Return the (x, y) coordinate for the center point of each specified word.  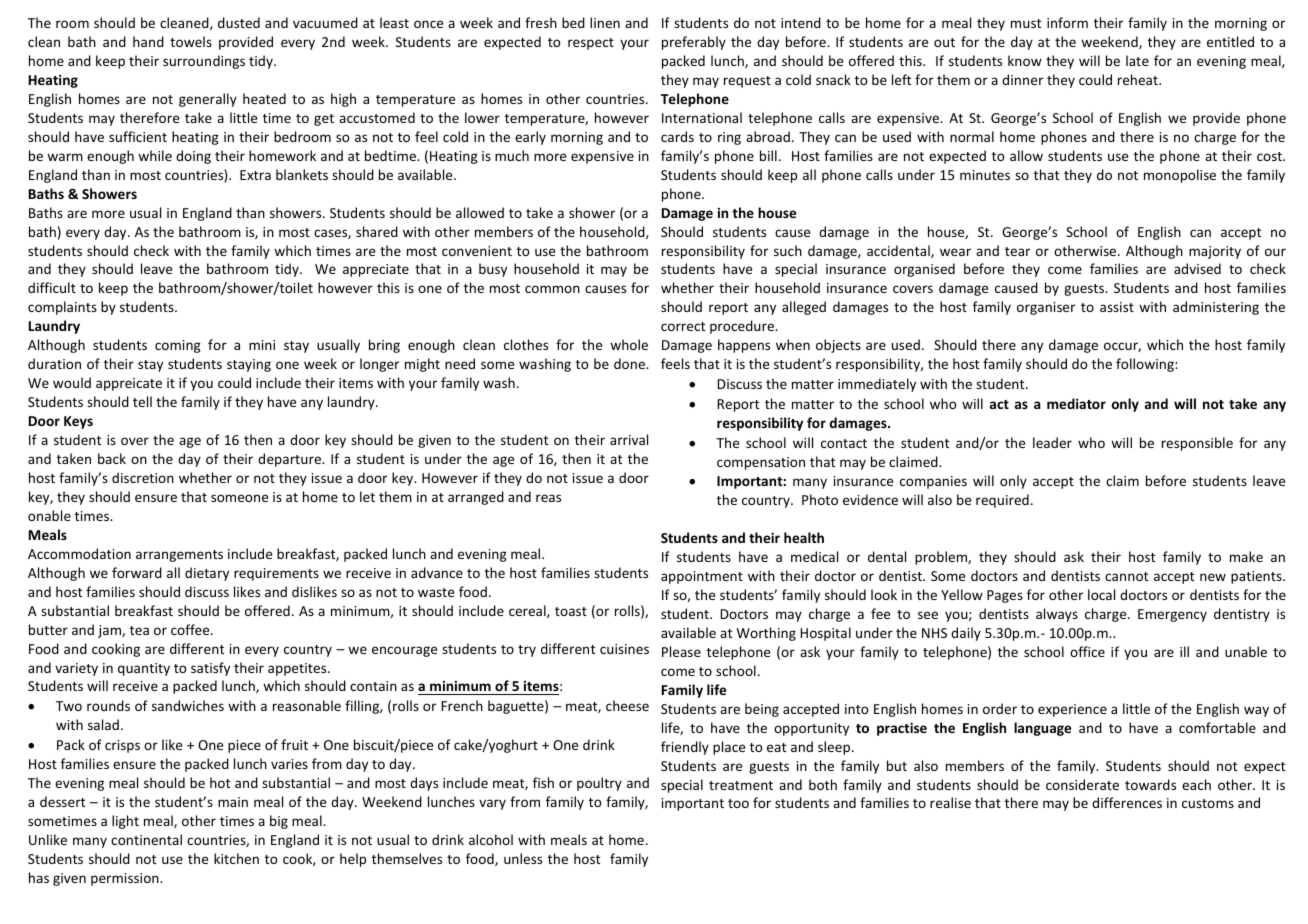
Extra (255, 175)
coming (178, 346)
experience (1072, 710)
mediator (1076, 403)
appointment (702, 577)
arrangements (179, 556)
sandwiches (188, 705)
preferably (694, 43)
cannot (1126, 576)
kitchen (236, 858)
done (630, 363)
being (762, 710)
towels (191, 41)
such (788, 250)
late (1137, 60)
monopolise (1180, 176)
